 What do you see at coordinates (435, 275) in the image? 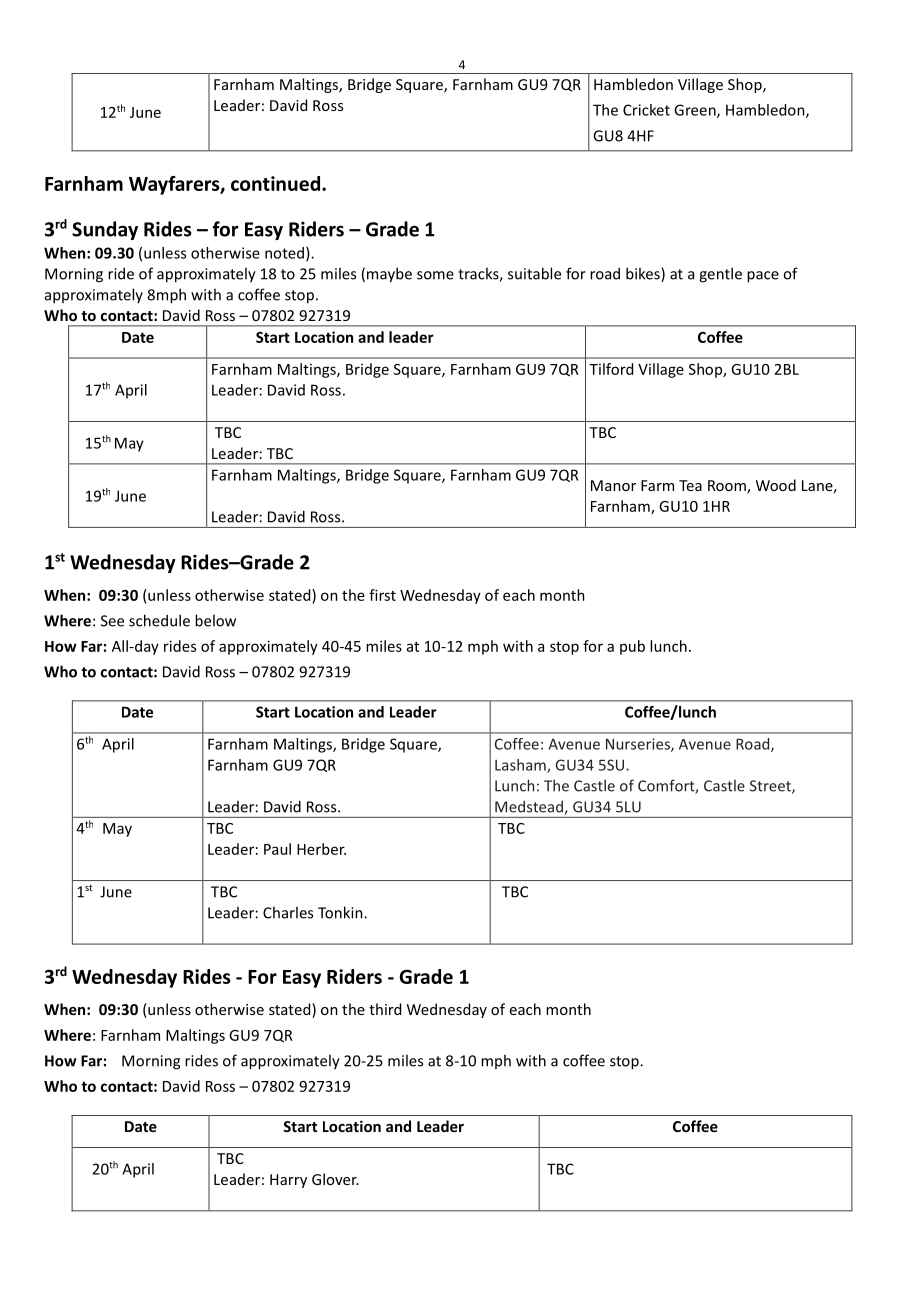
I see `some` at bounding box center [435, 275].
